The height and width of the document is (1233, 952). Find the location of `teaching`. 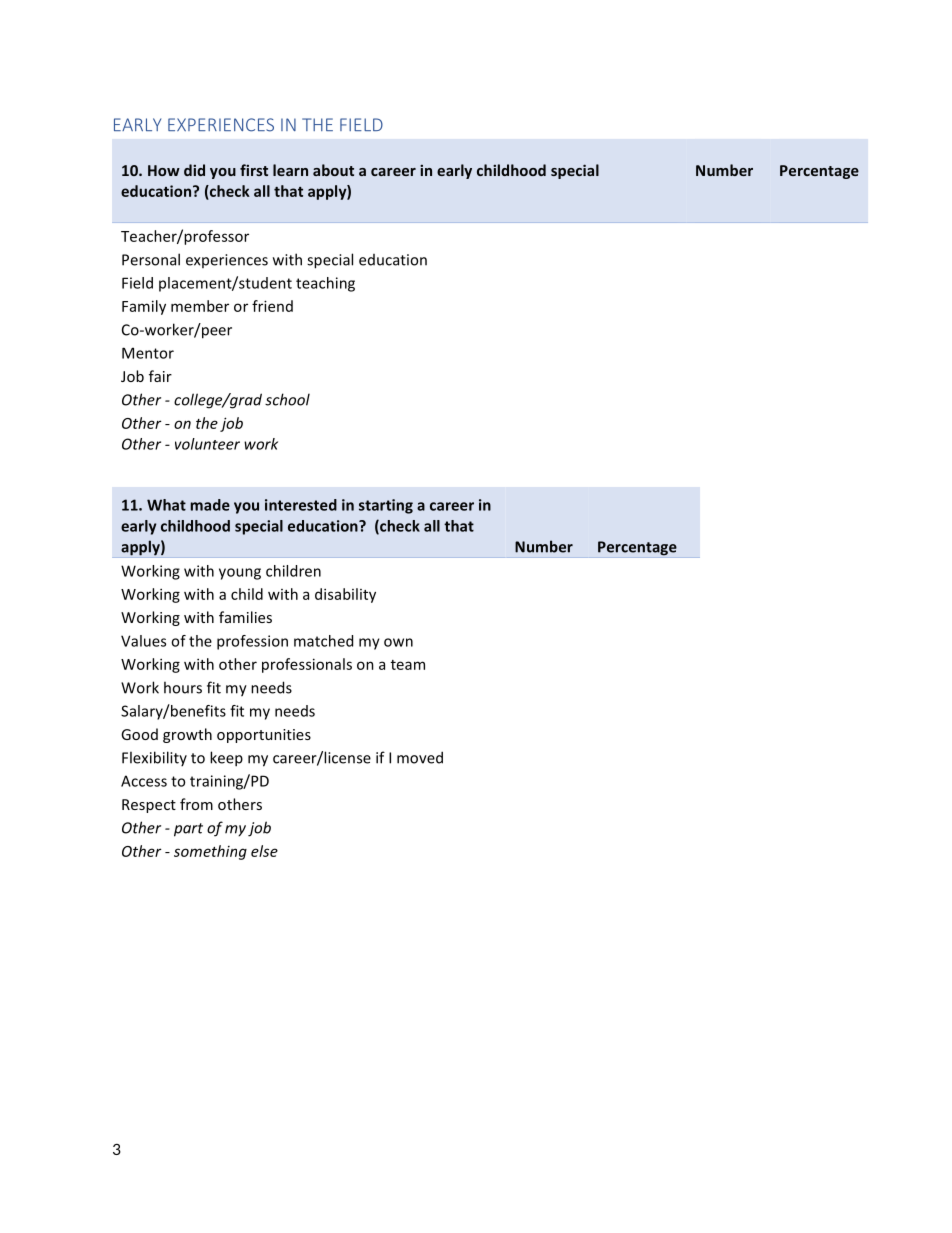

teaching is located at coordinates (325, 284).
